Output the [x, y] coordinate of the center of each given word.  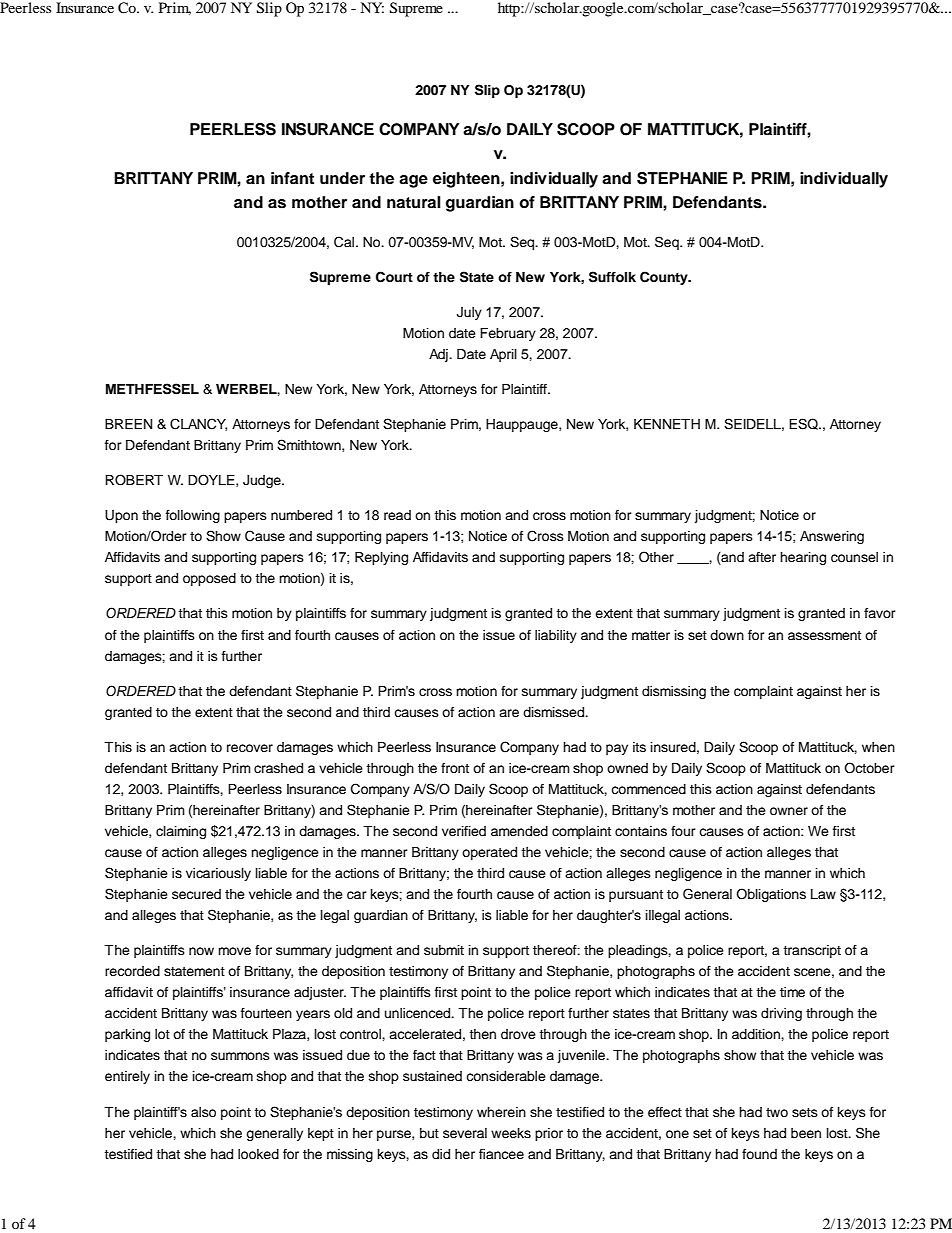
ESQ [804, 424]
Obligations [771, 895]
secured [196, 894]
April [503, 355]
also [203, 1112]
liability [556, 636]
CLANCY [198, 424]
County [665, 278]
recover [250, 748]
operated [489, 853]
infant [292, 178]
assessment [824, 635]
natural [414, 202]
